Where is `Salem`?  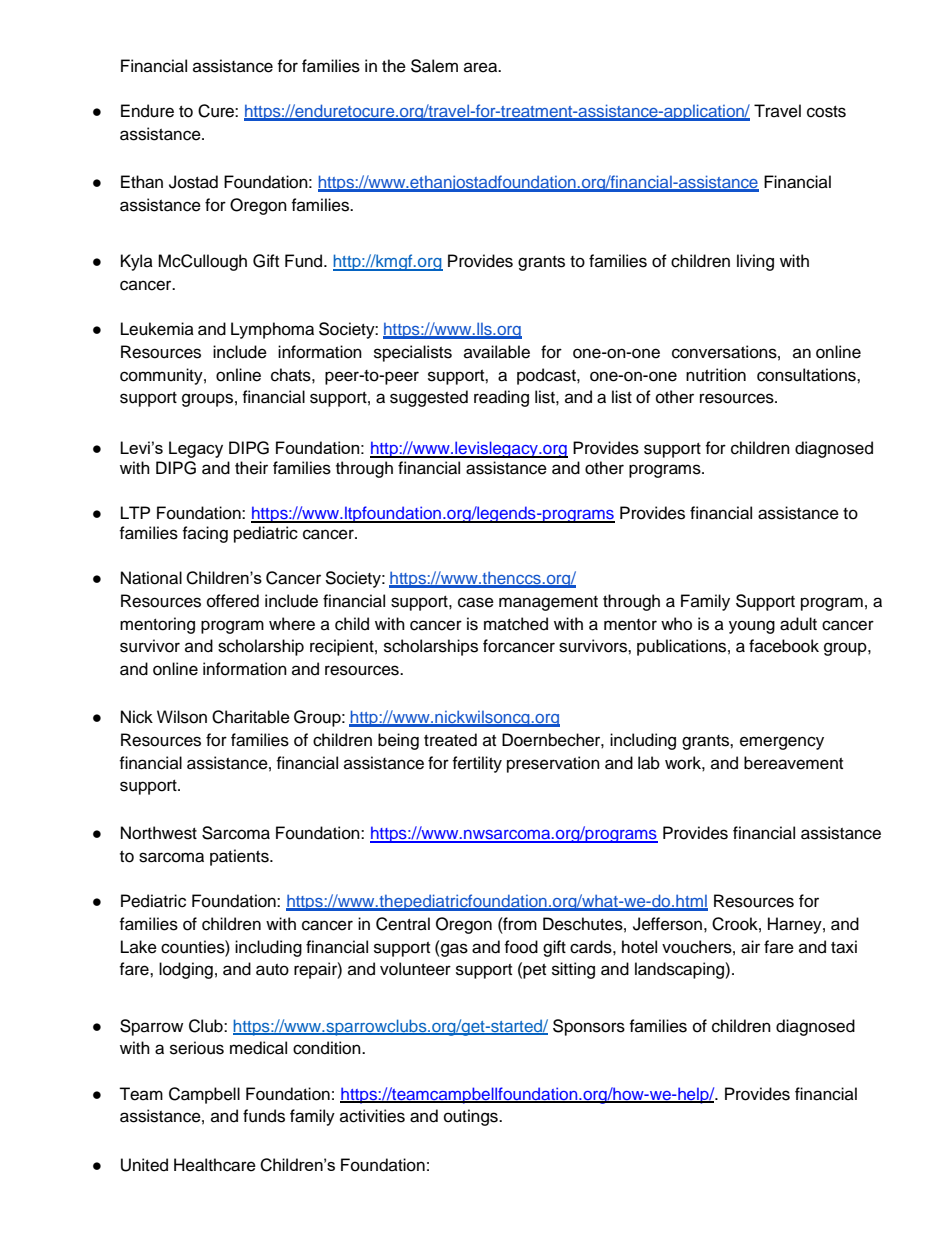 Salem is located at coordinates (434, 66).
